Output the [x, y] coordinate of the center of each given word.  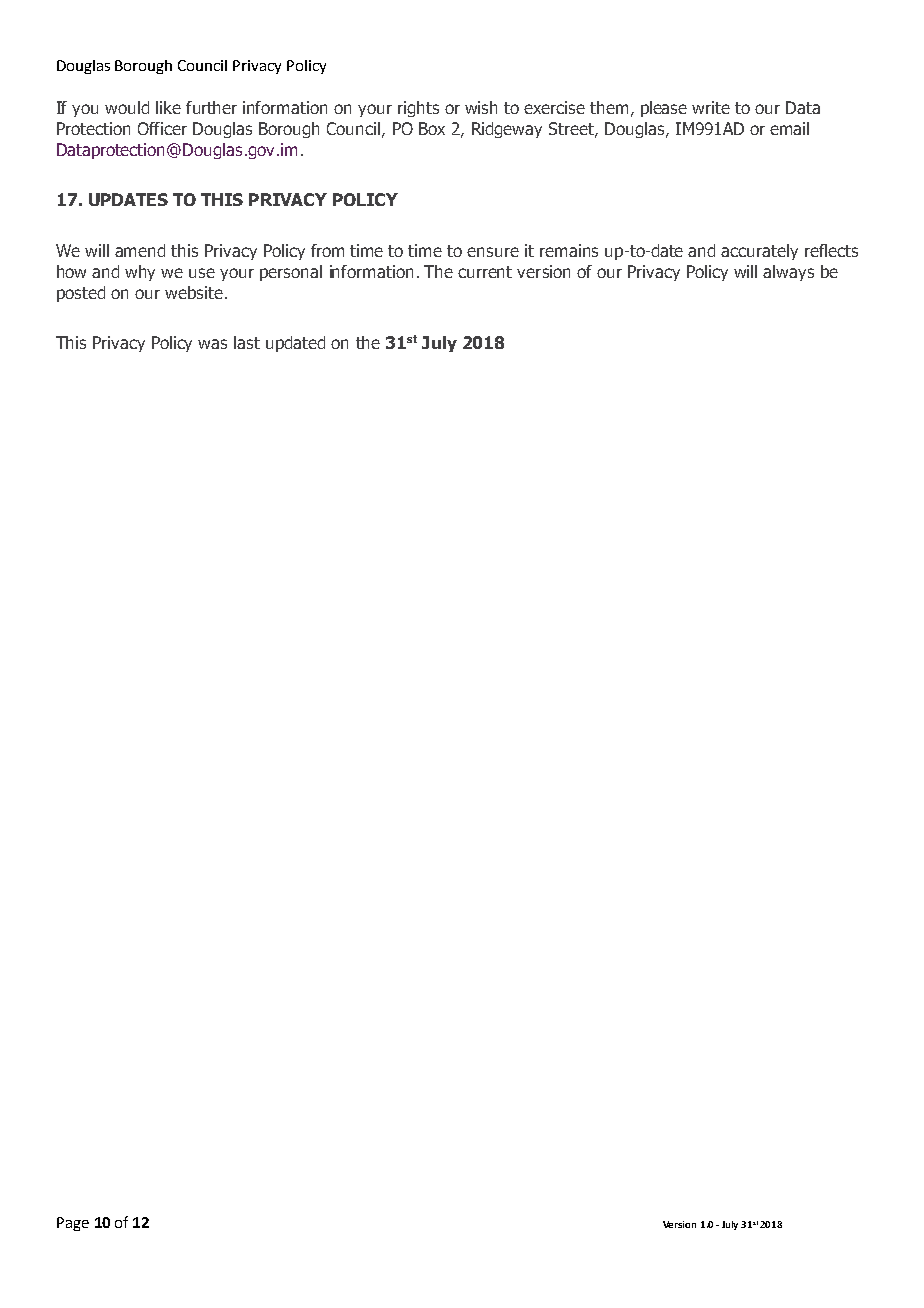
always [788, 273]
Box [432, 128]
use [202, 273]
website [194, 292]
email [789, 128]
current [485, 272]
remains [569, 250]
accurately [759, 252]
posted [81, 294]
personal [291, 273]
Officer [162, 128]
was [212, 344]
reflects [831, 250]
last [247, 342]
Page [73, 1224]
